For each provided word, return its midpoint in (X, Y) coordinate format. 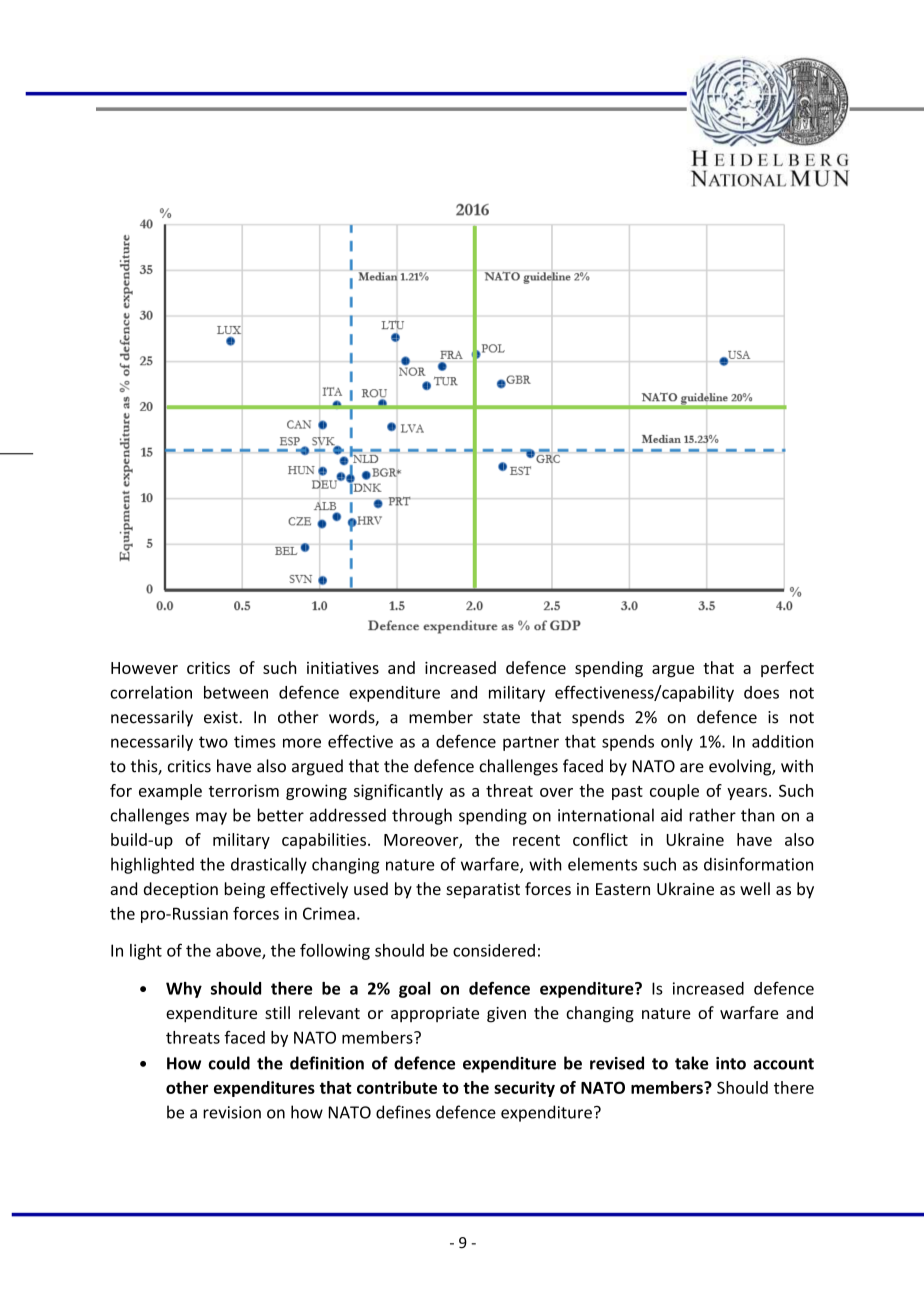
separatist (483, 891)
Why (184, 990)
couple (674, 792)
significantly (398, 792)
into (731, 1063)
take (692, 1063)
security (524, 1089)
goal (414, 990)
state (501, 718)
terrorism (244, 790)
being (245, 890)
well (755, 888)
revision (232, 1112)
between (236, 692)
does (761, 692)
